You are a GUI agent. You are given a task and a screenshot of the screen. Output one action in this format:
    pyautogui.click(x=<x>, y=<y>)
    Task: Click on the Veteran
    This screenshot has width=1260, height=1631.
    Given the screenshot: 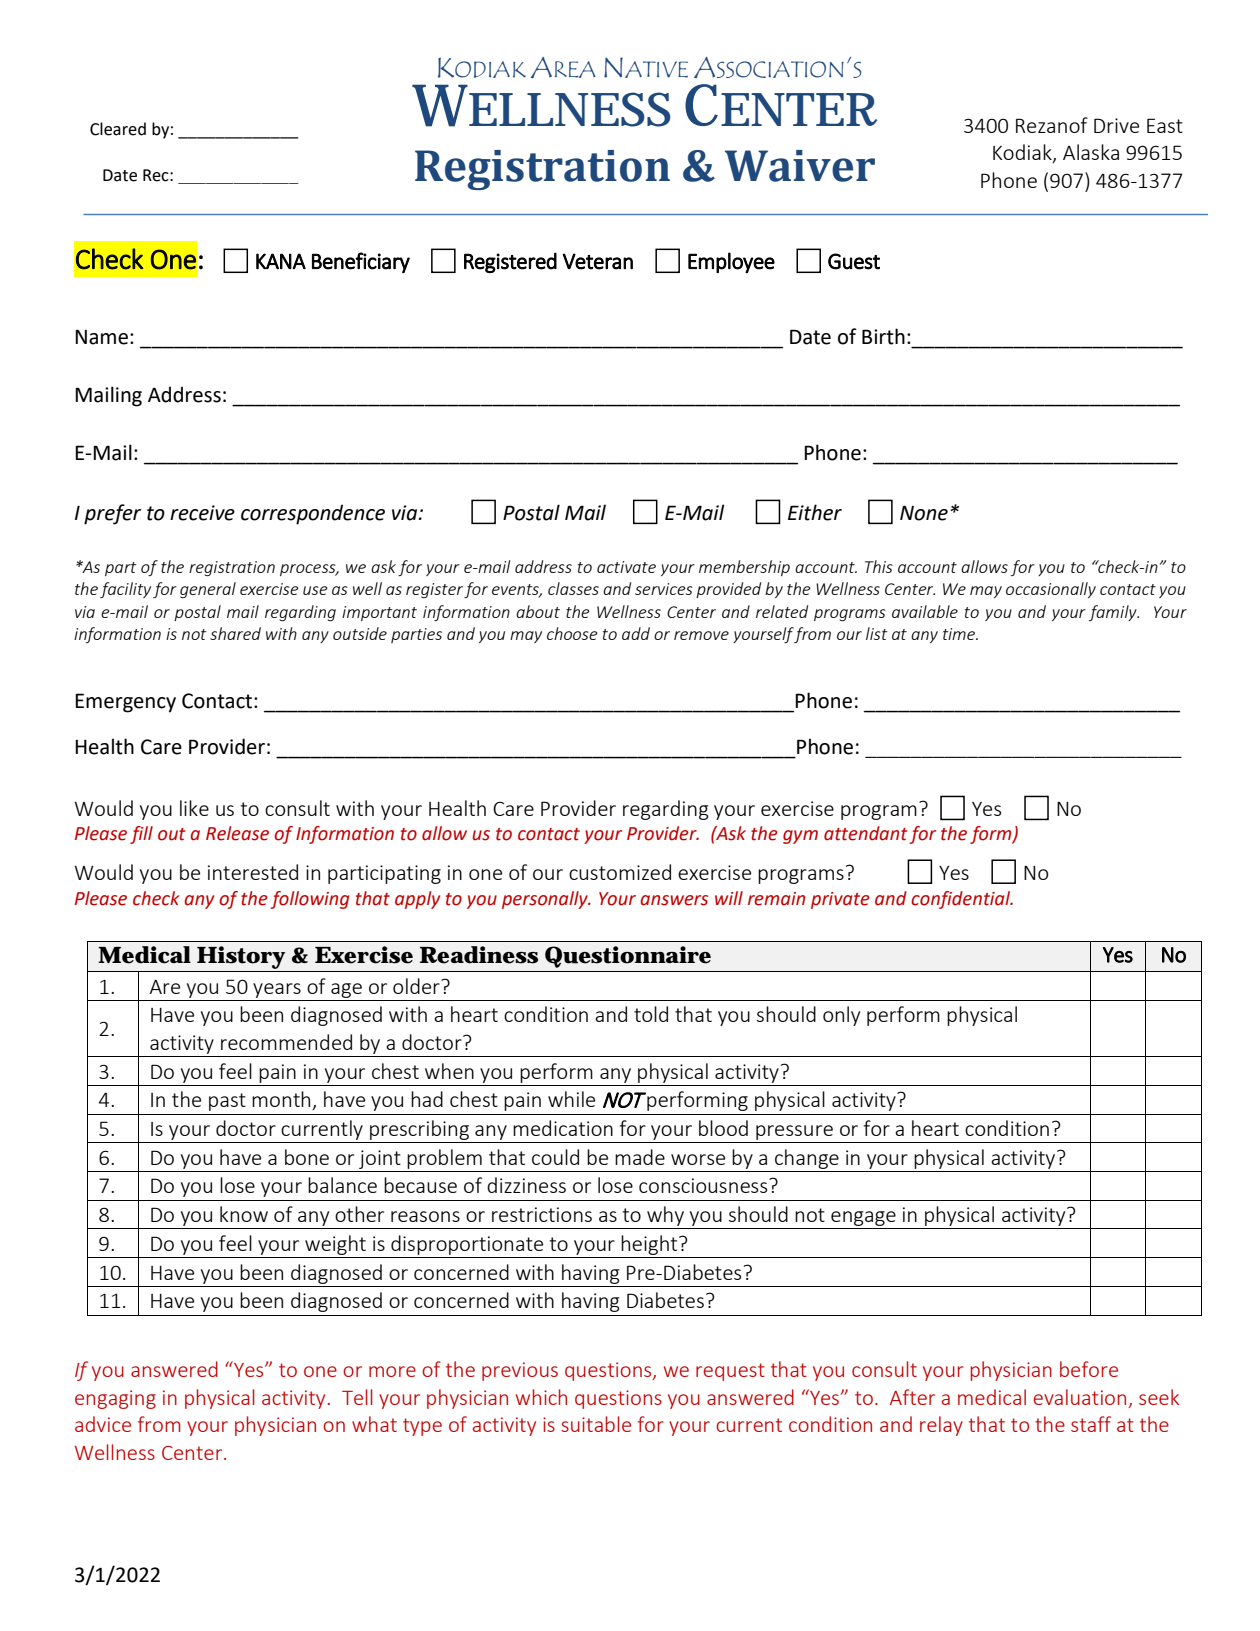 What is the action you would take?
    pyautogui.click(x=597, y=261)
